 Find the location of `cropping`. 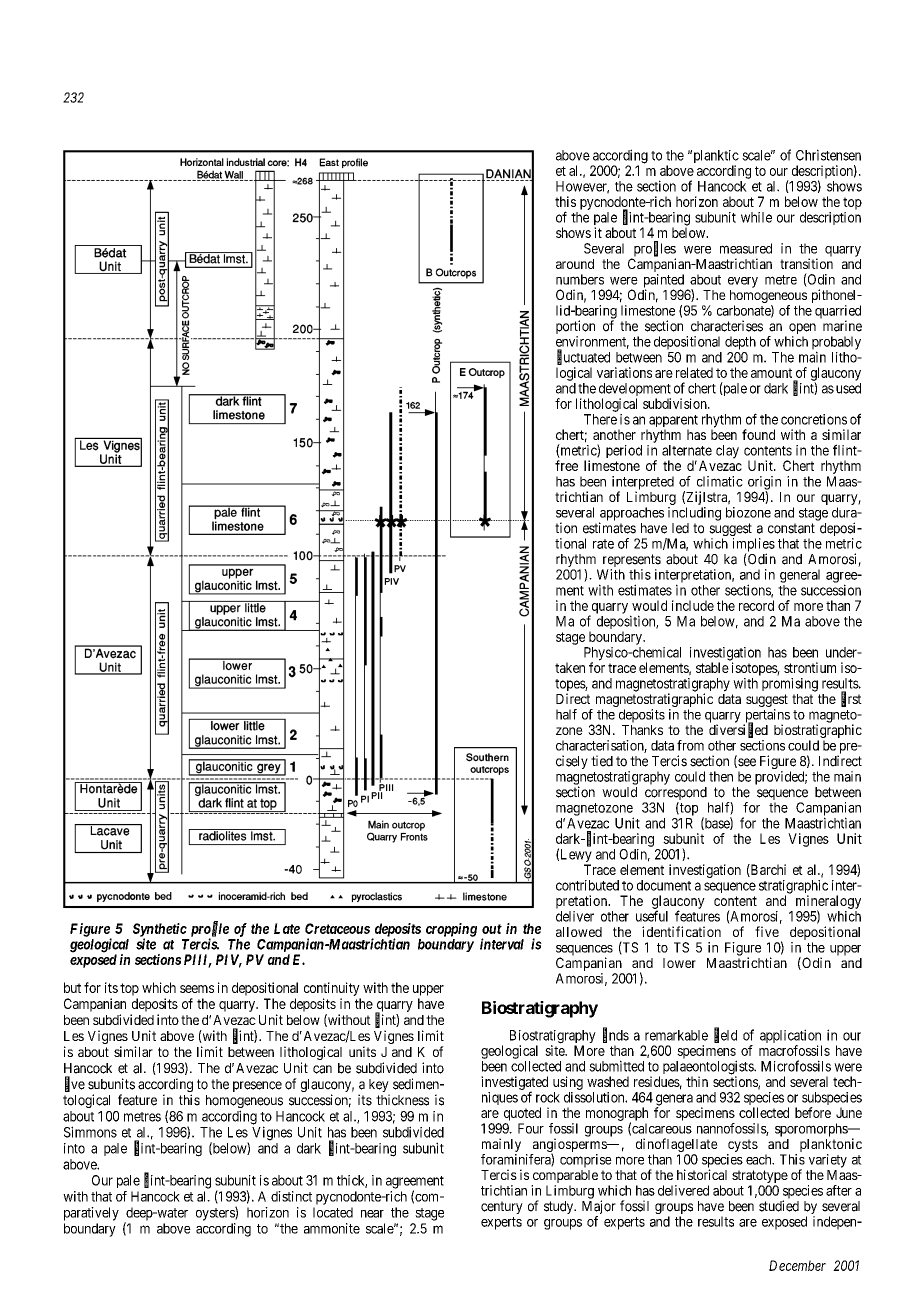

cropping is located at coordinates (451, 930).
